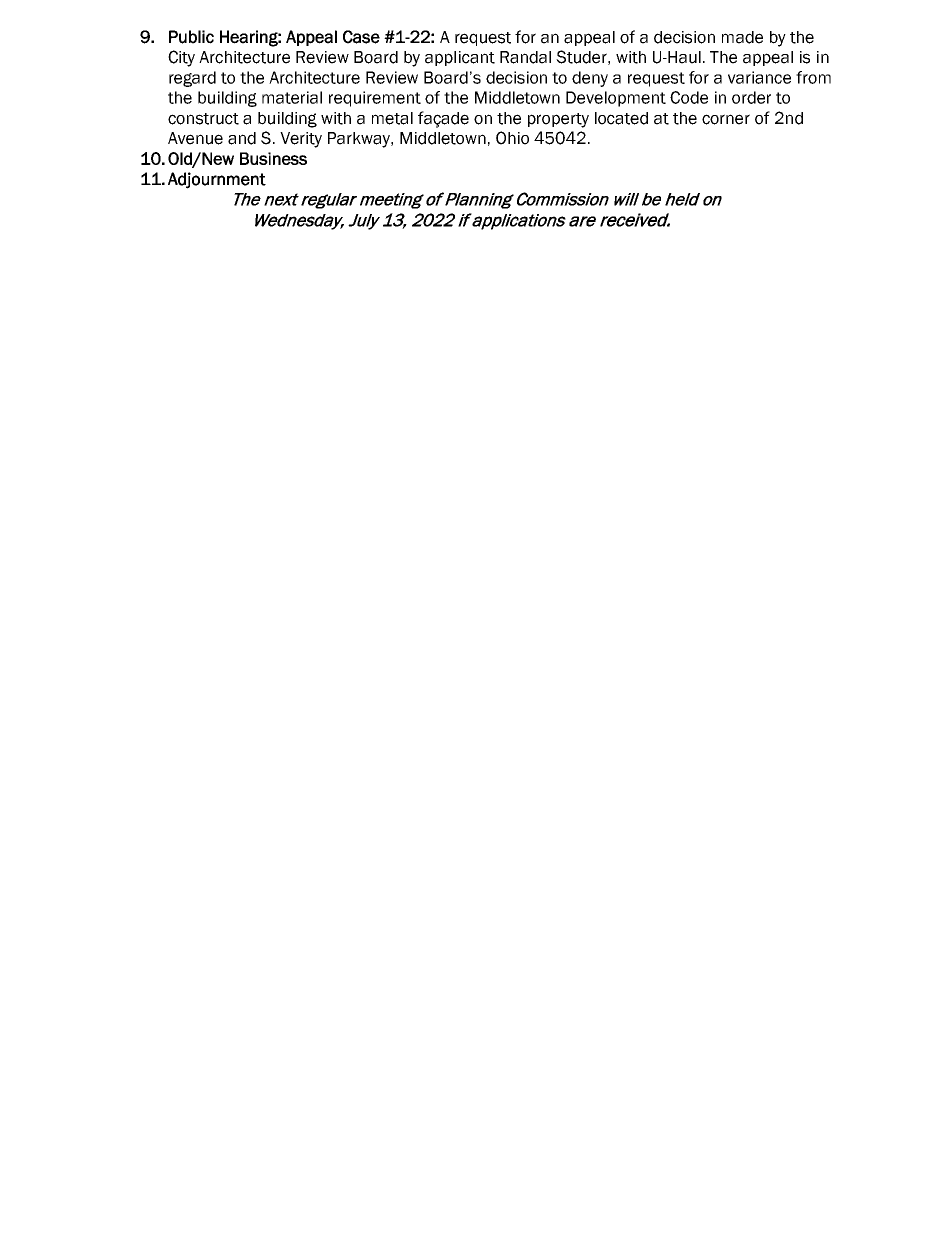 Image resolution: width=952 pixels, height=1233 pixels. I want to click on Ohio, so click(512, 138).
